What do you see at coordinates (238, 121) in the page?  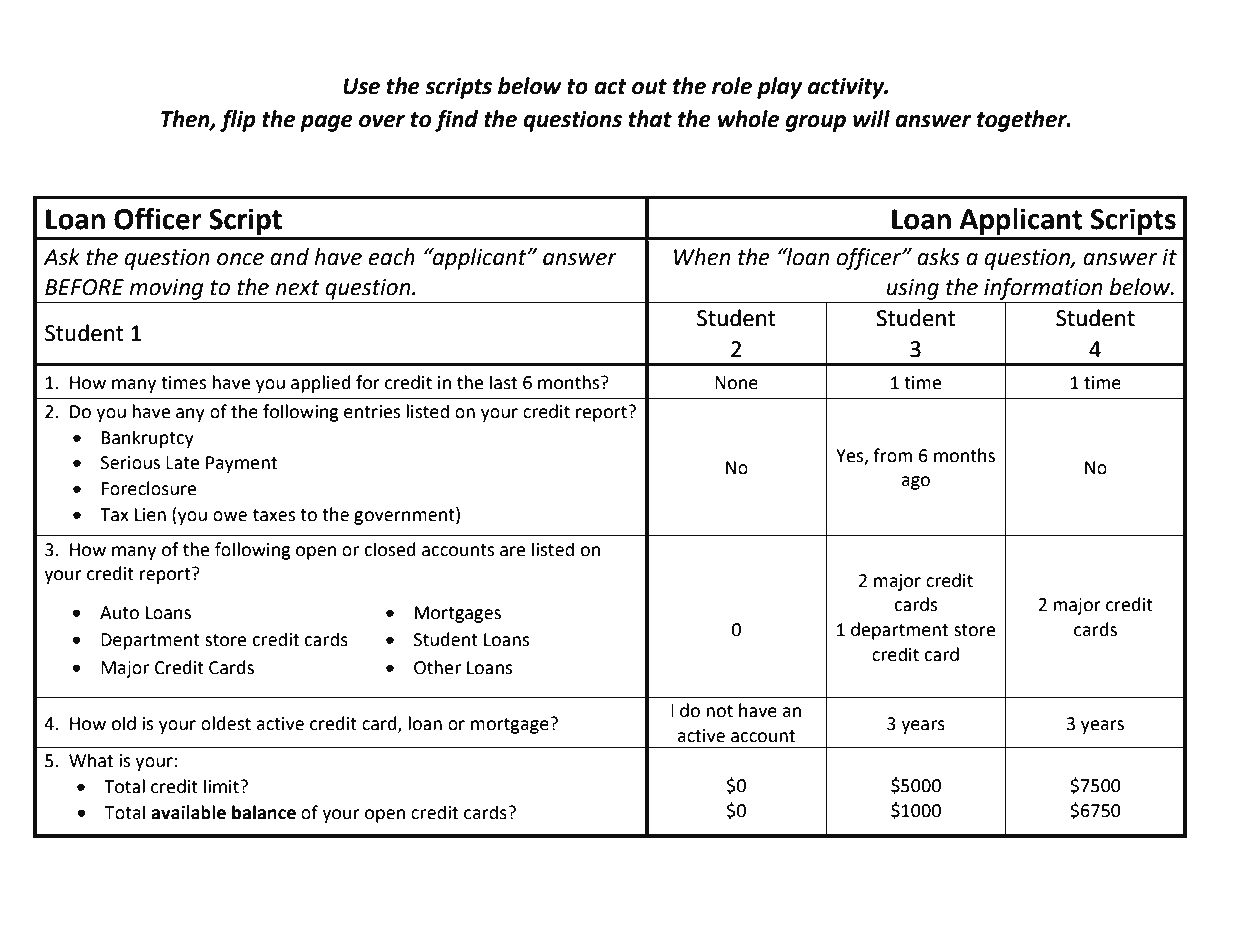 I see `flip` at bounding box center [238, 121].
